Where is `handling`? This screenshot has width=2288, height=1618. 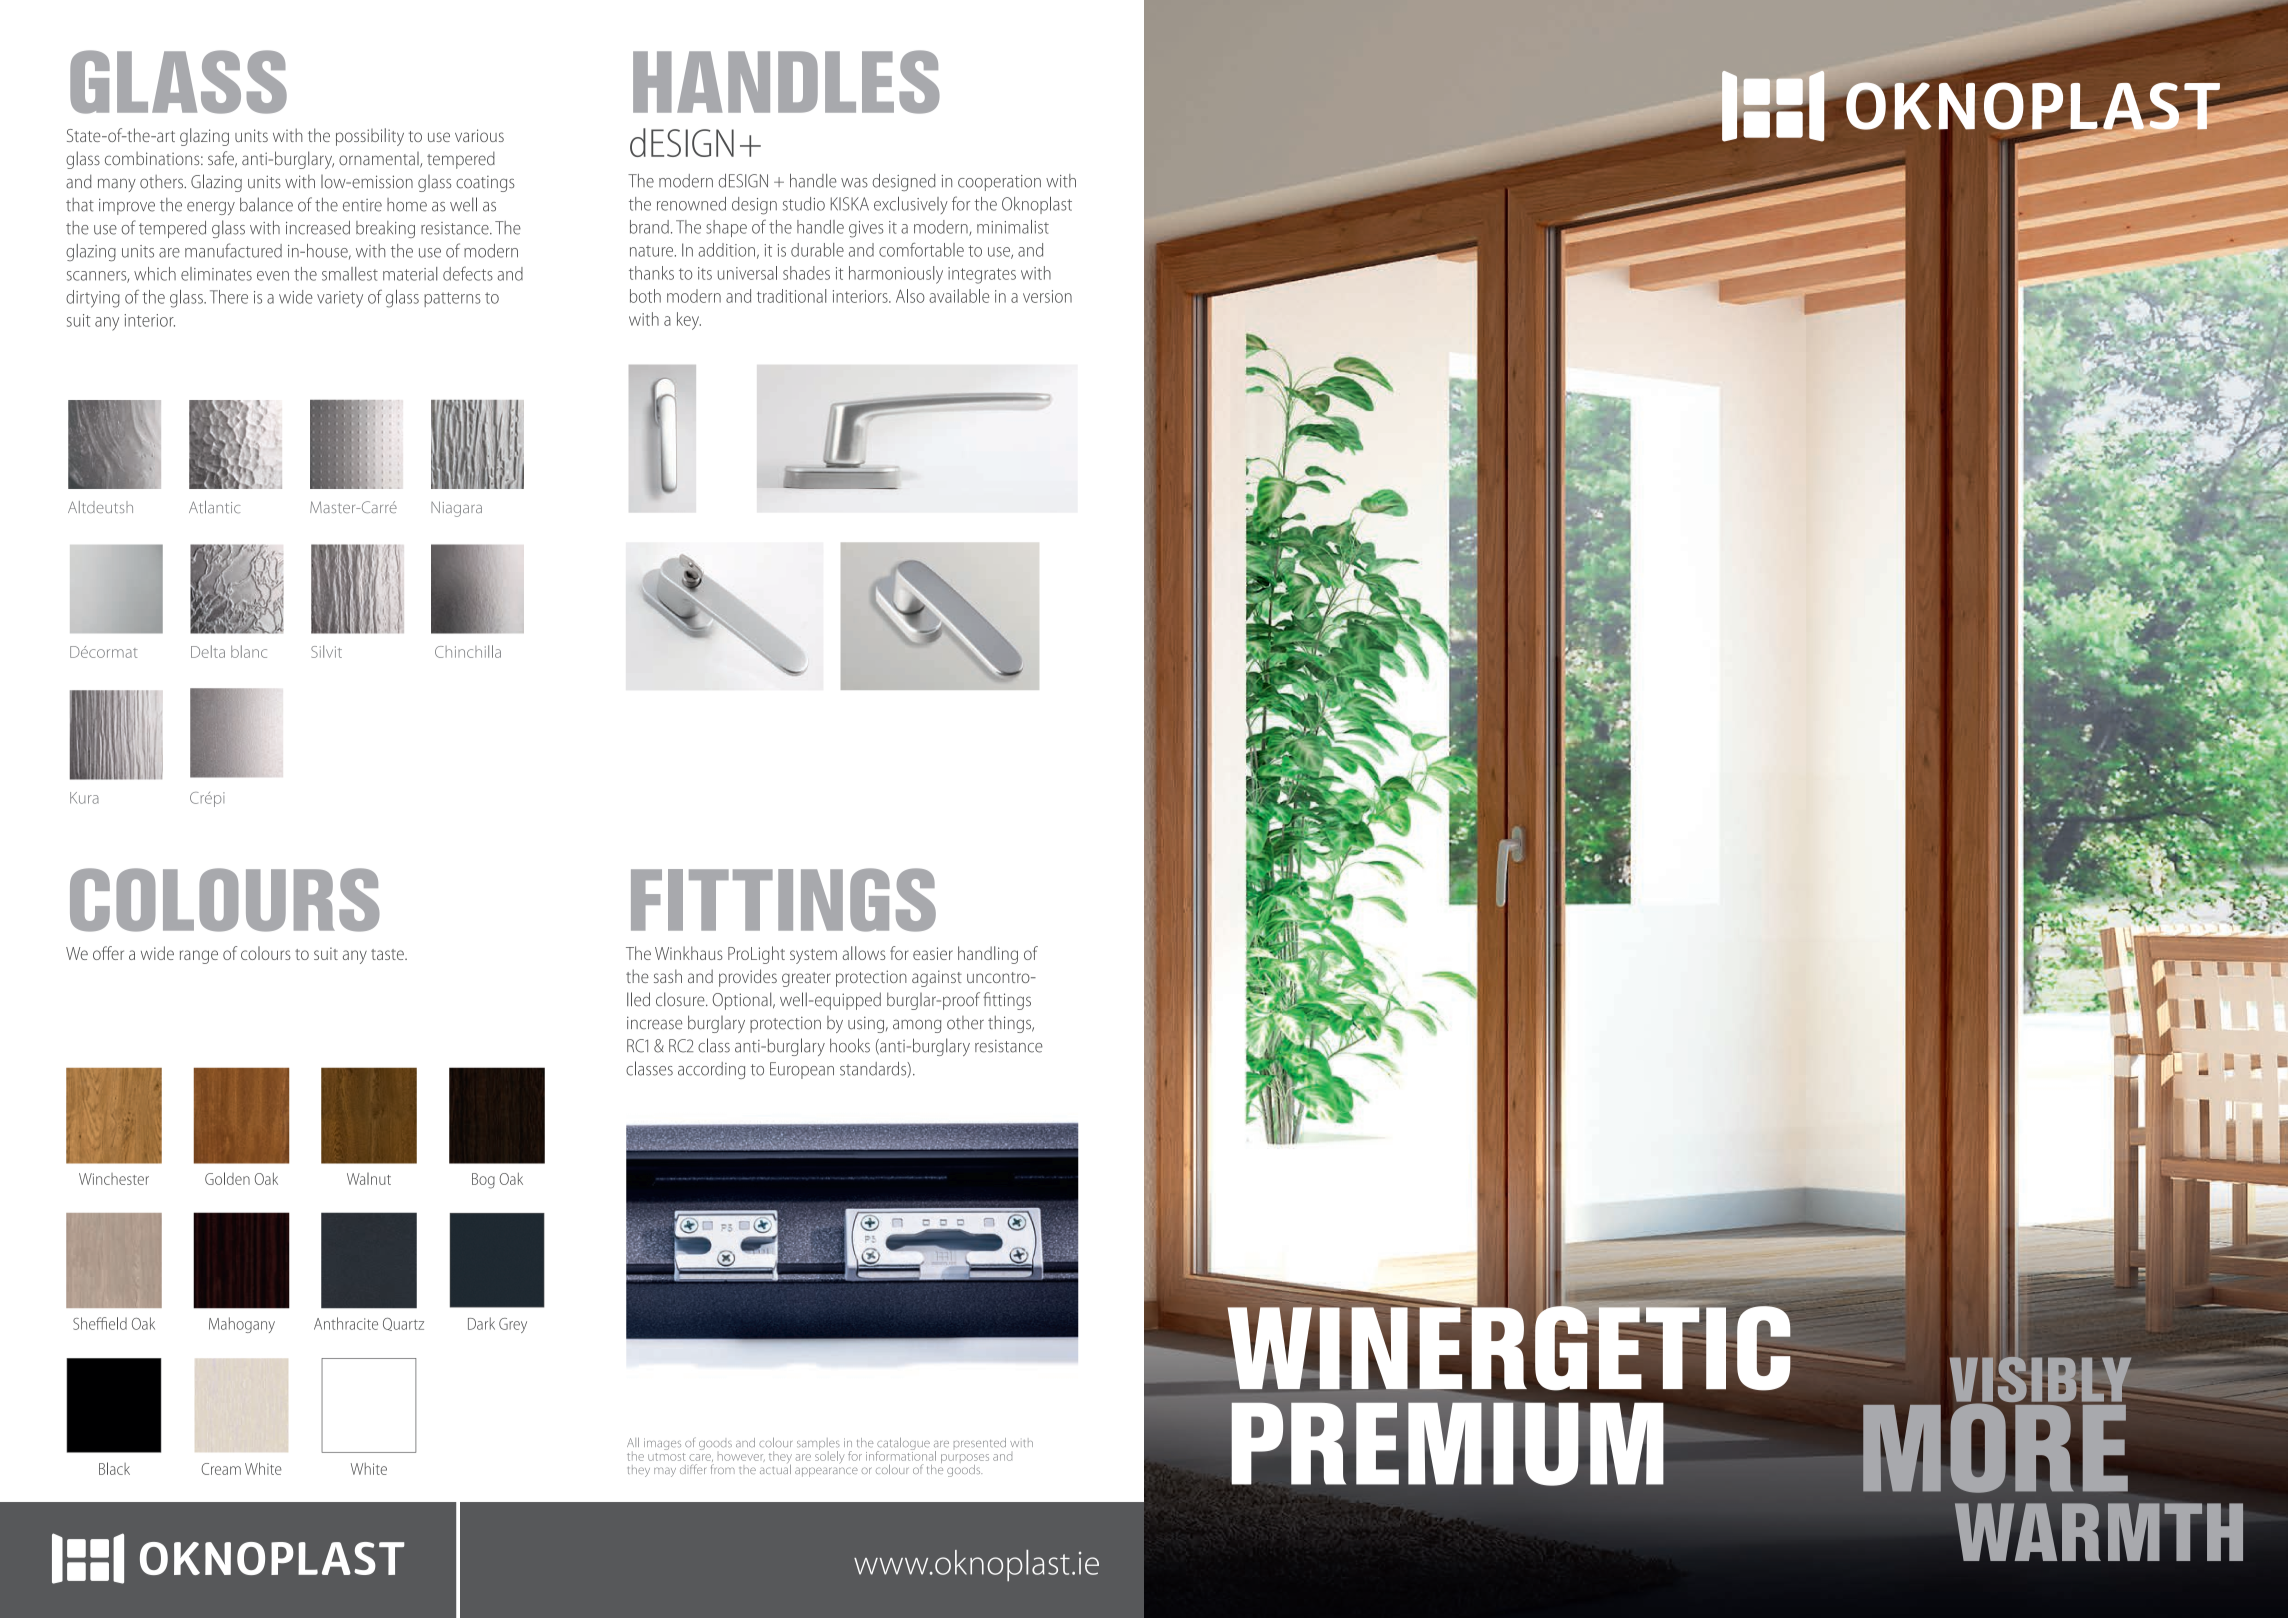
handling is located at coordinates (988, 955).
